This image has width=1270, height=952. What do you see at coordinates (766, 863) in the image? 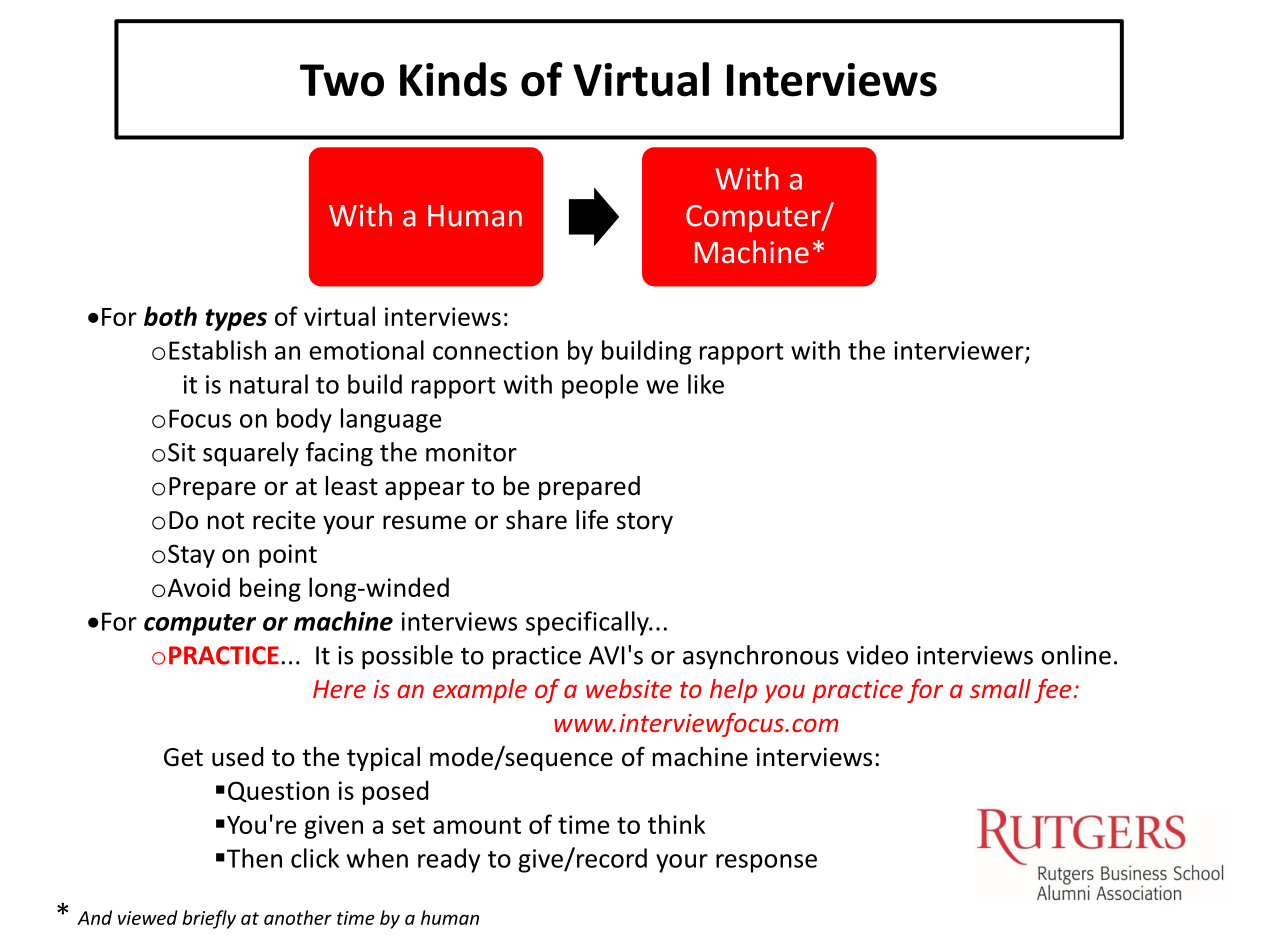
I see `response` at bounding box center [766, 863].
